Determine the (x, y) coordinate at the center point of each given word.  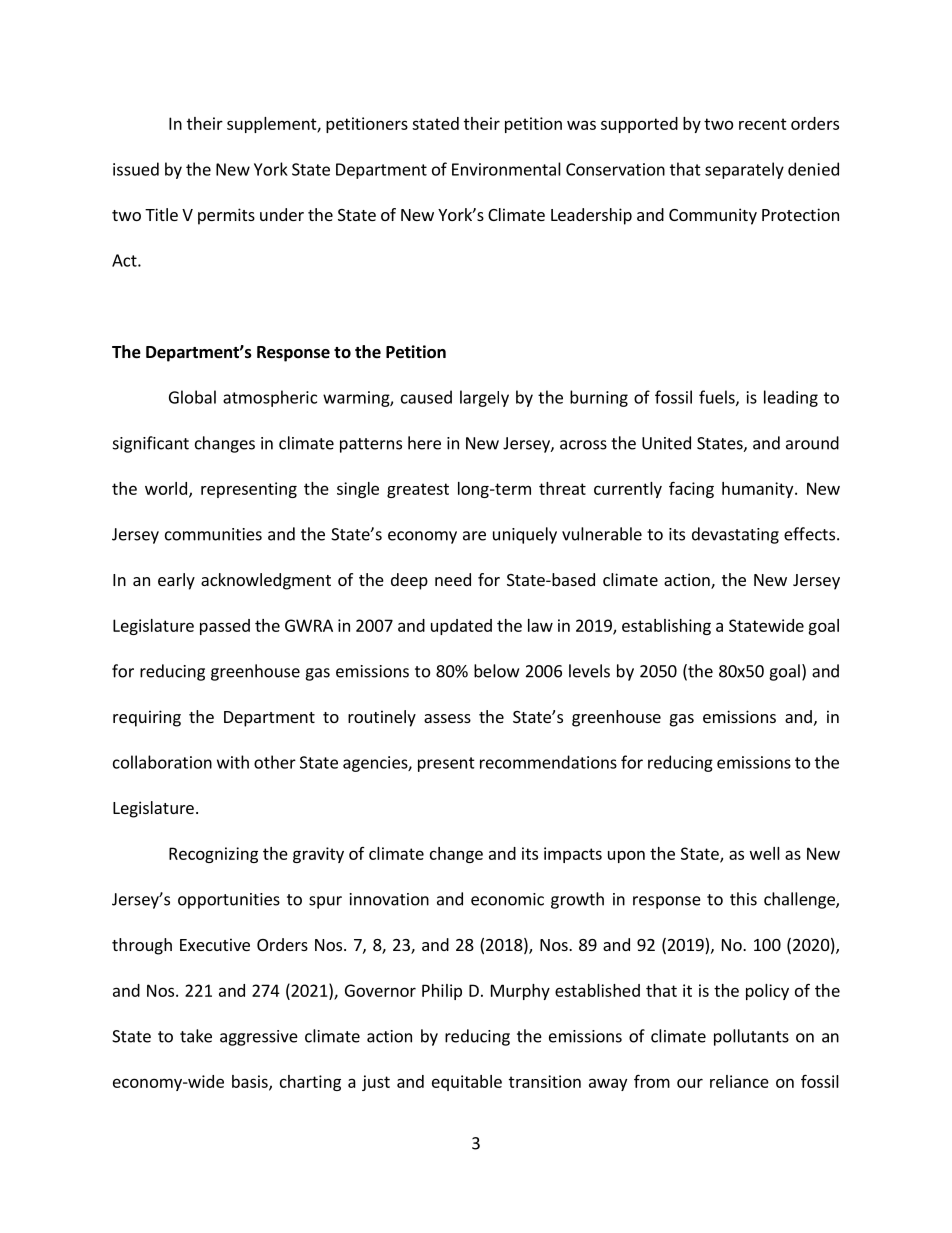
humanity (759, 490)
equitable (467, 1083)
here (424, 443)
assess (447, 718)
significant (151, 444)
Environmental (506, 169)
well (765, 853)
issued (136, 169)
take (196, 1036)
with (233, 762)
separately (744, 170)
